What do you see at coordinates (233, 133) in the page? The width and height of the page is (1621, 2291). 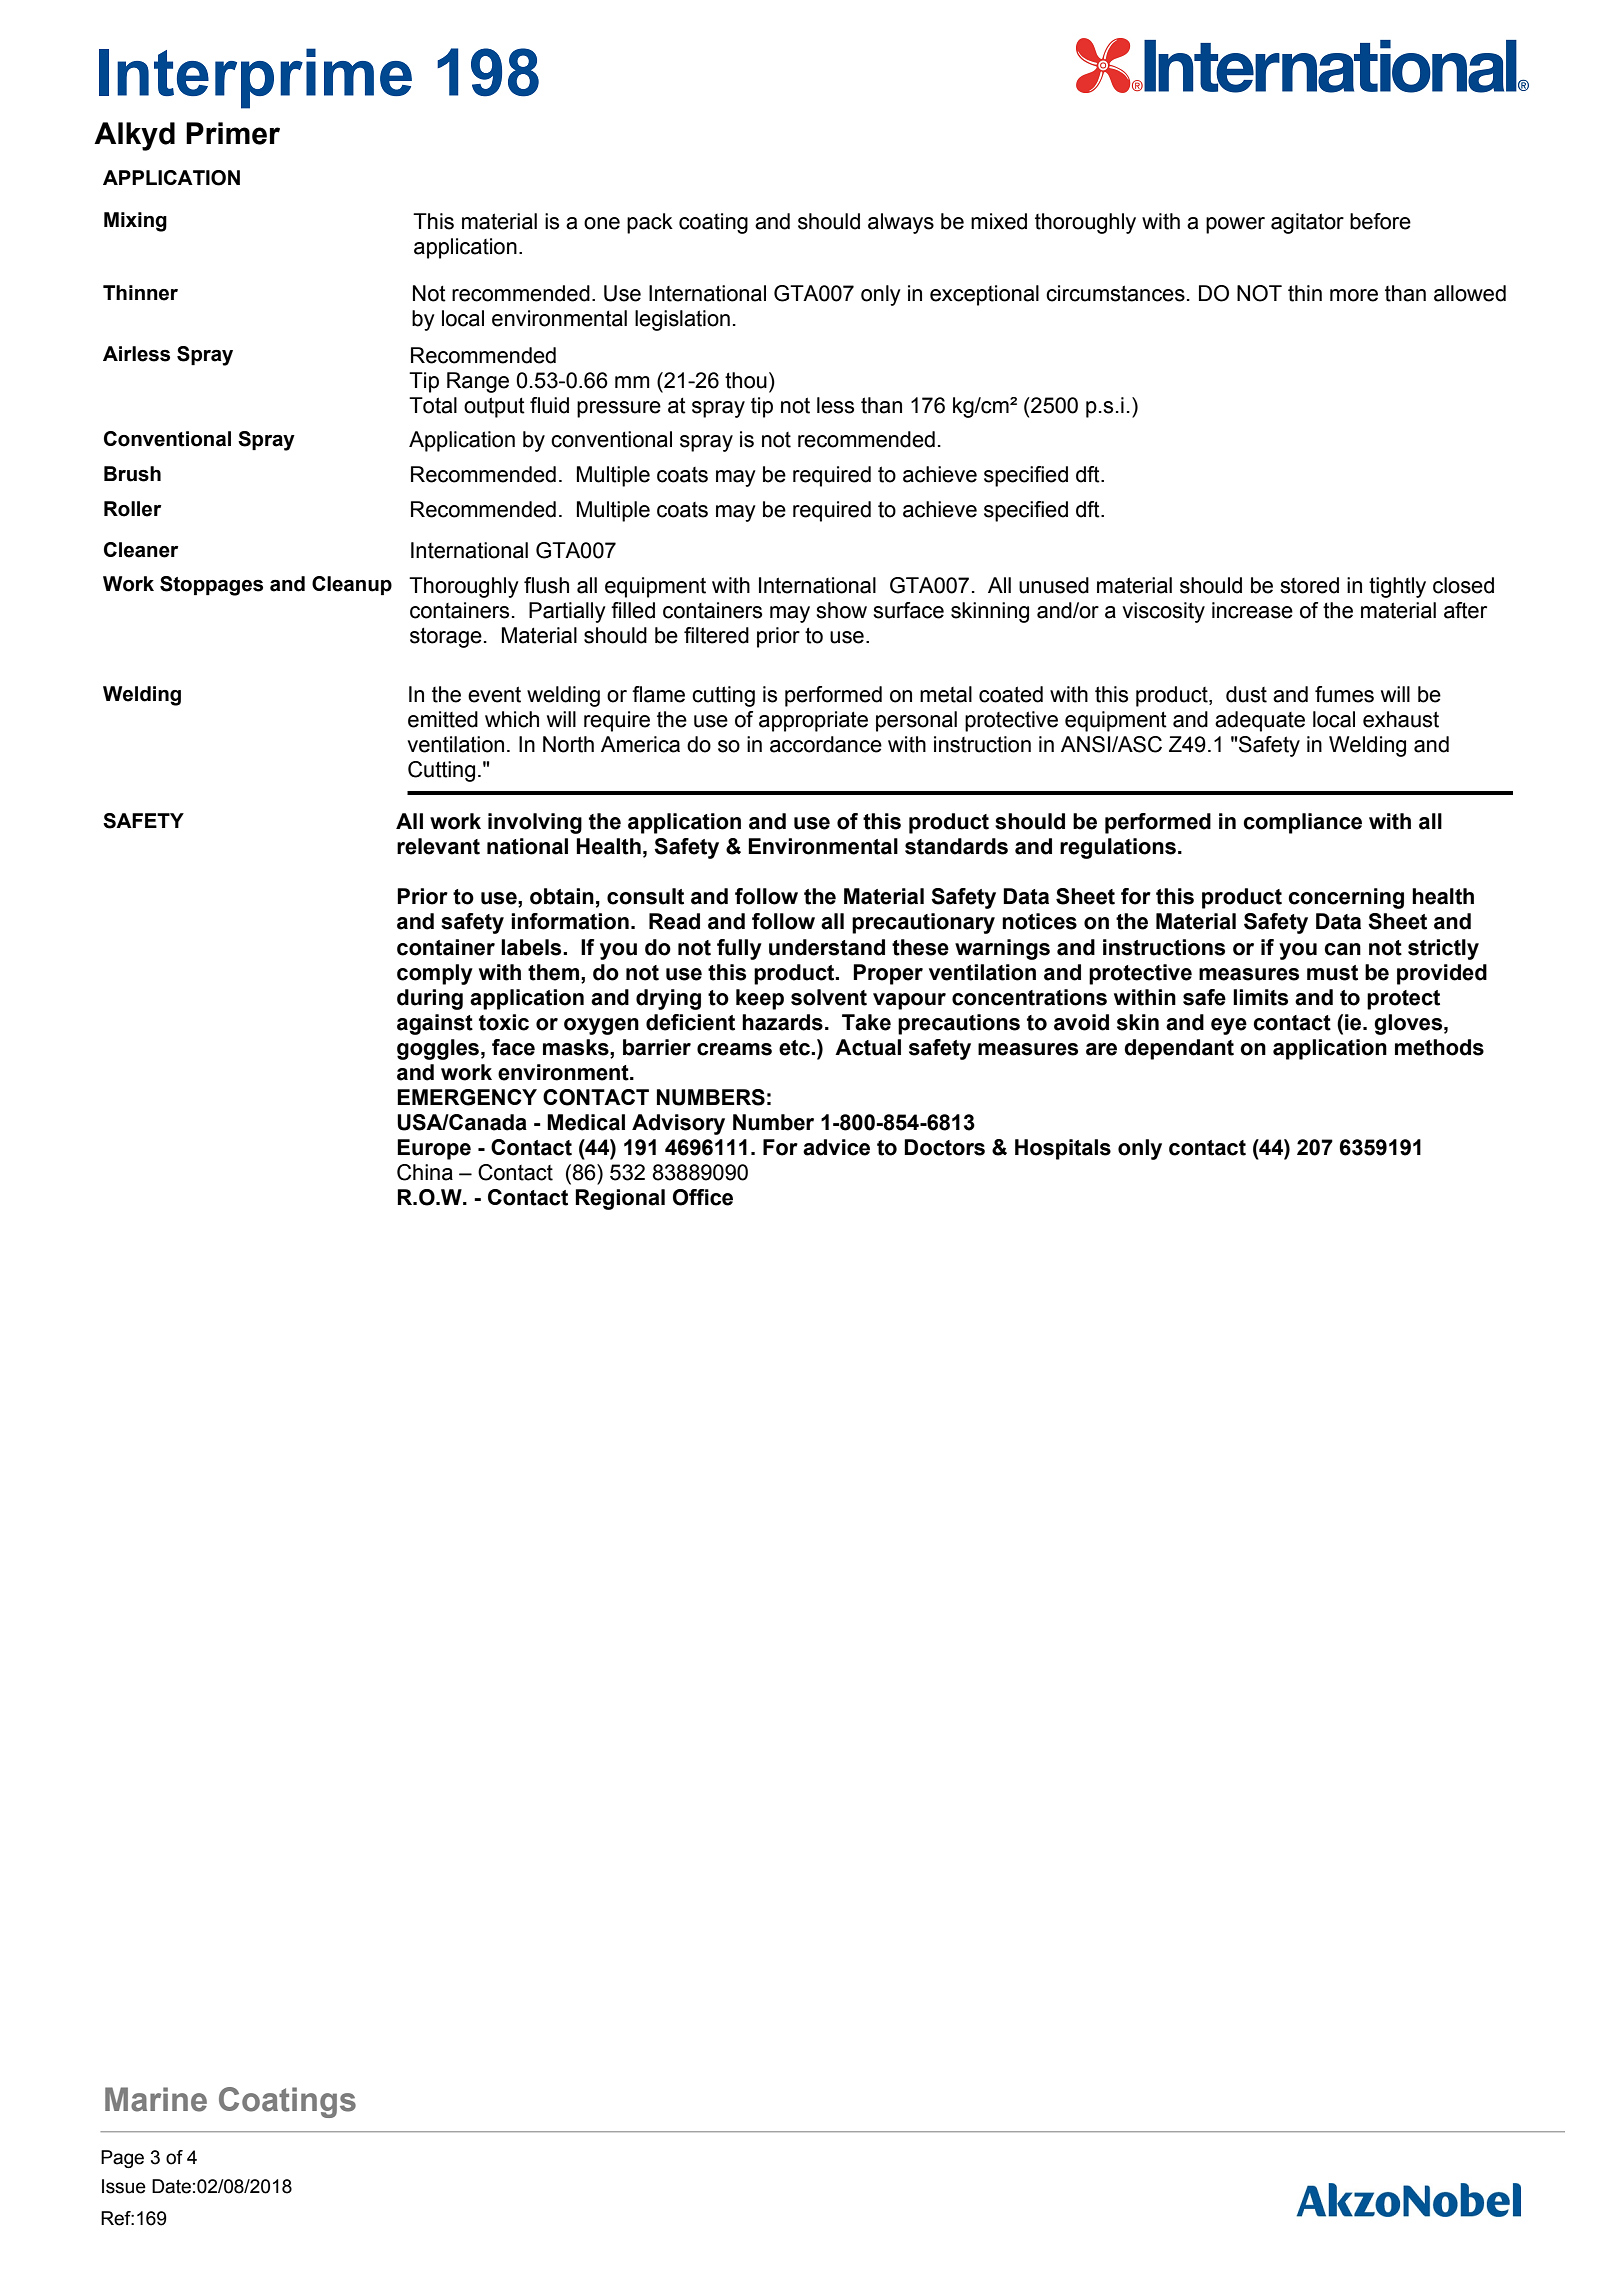 I see `Primer` at bounding box center [233, 133].
